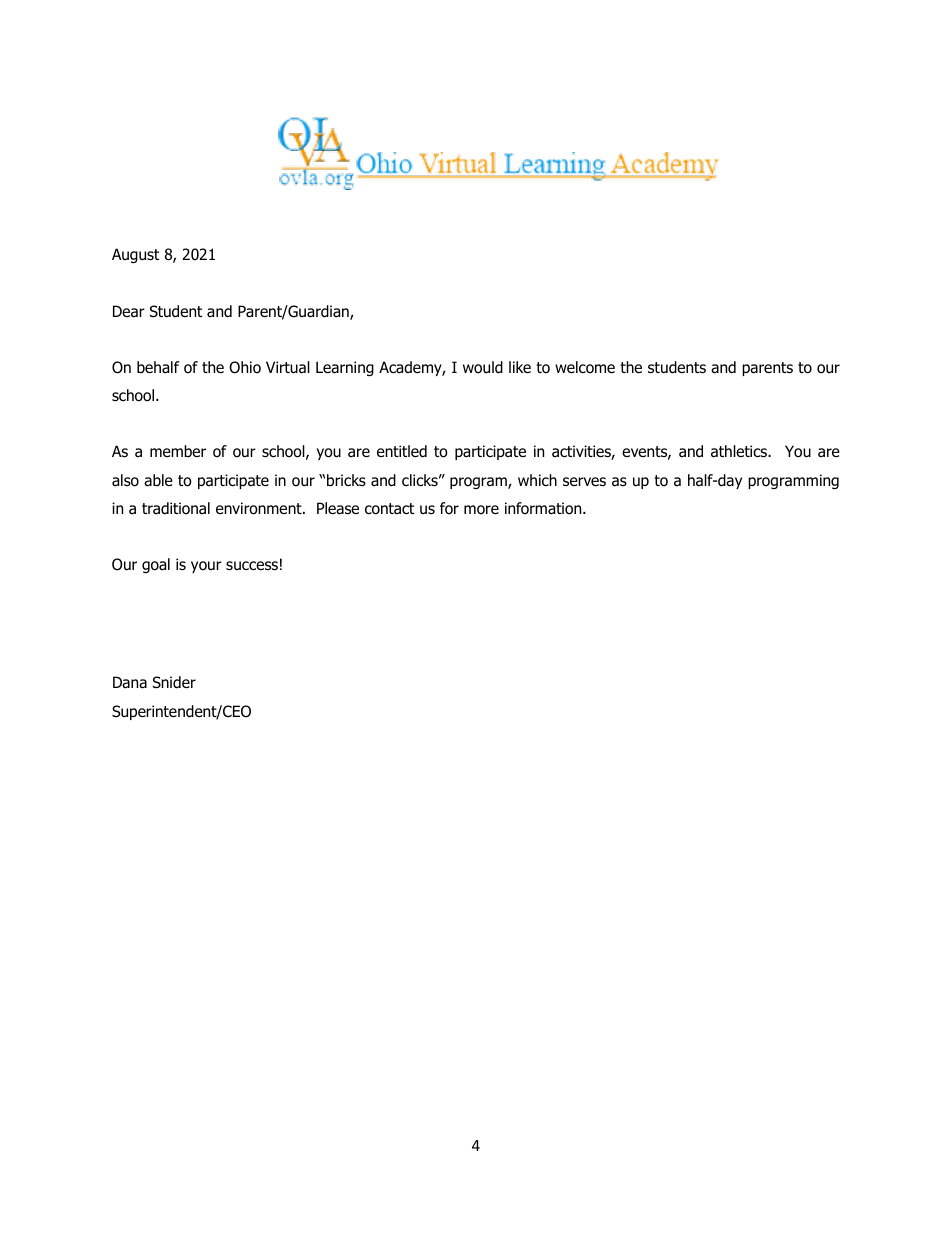 This document has width=952, height=1233. I want to click on athletics, so click(740, 451).
